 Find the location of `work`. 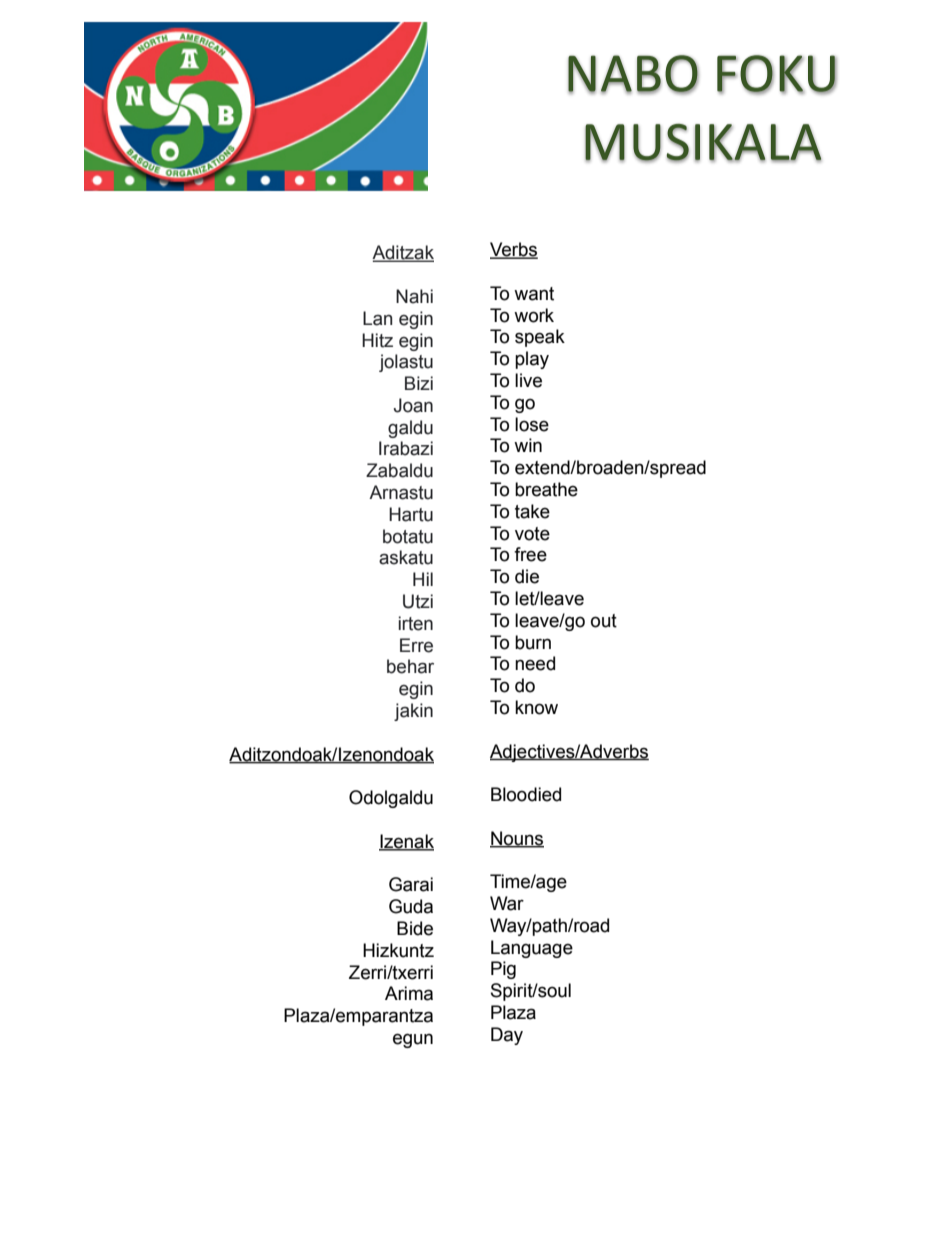

work is located at coordinates (534, 315).
